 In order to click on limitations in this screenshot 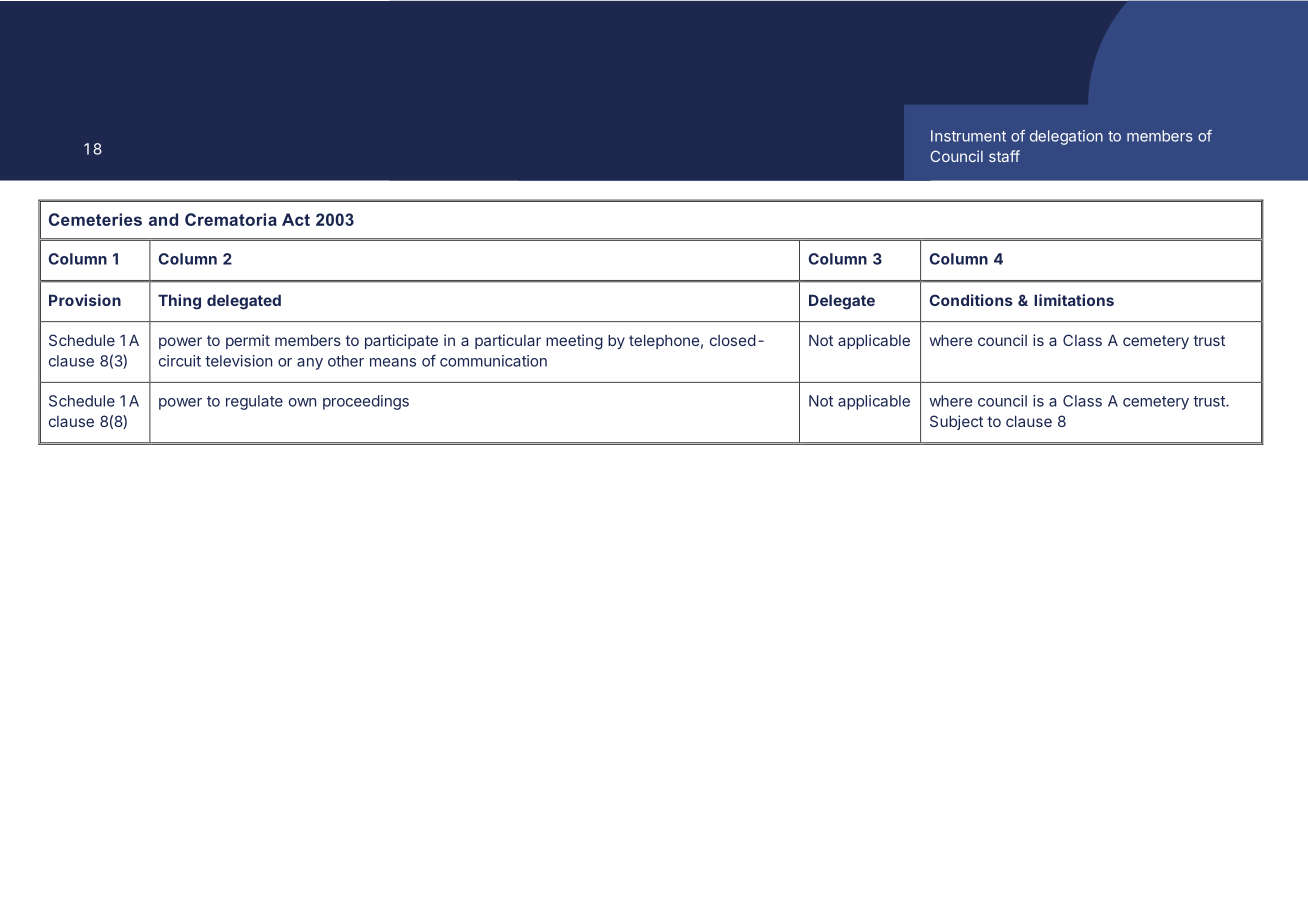, I will do `click(1074, 300)`.
